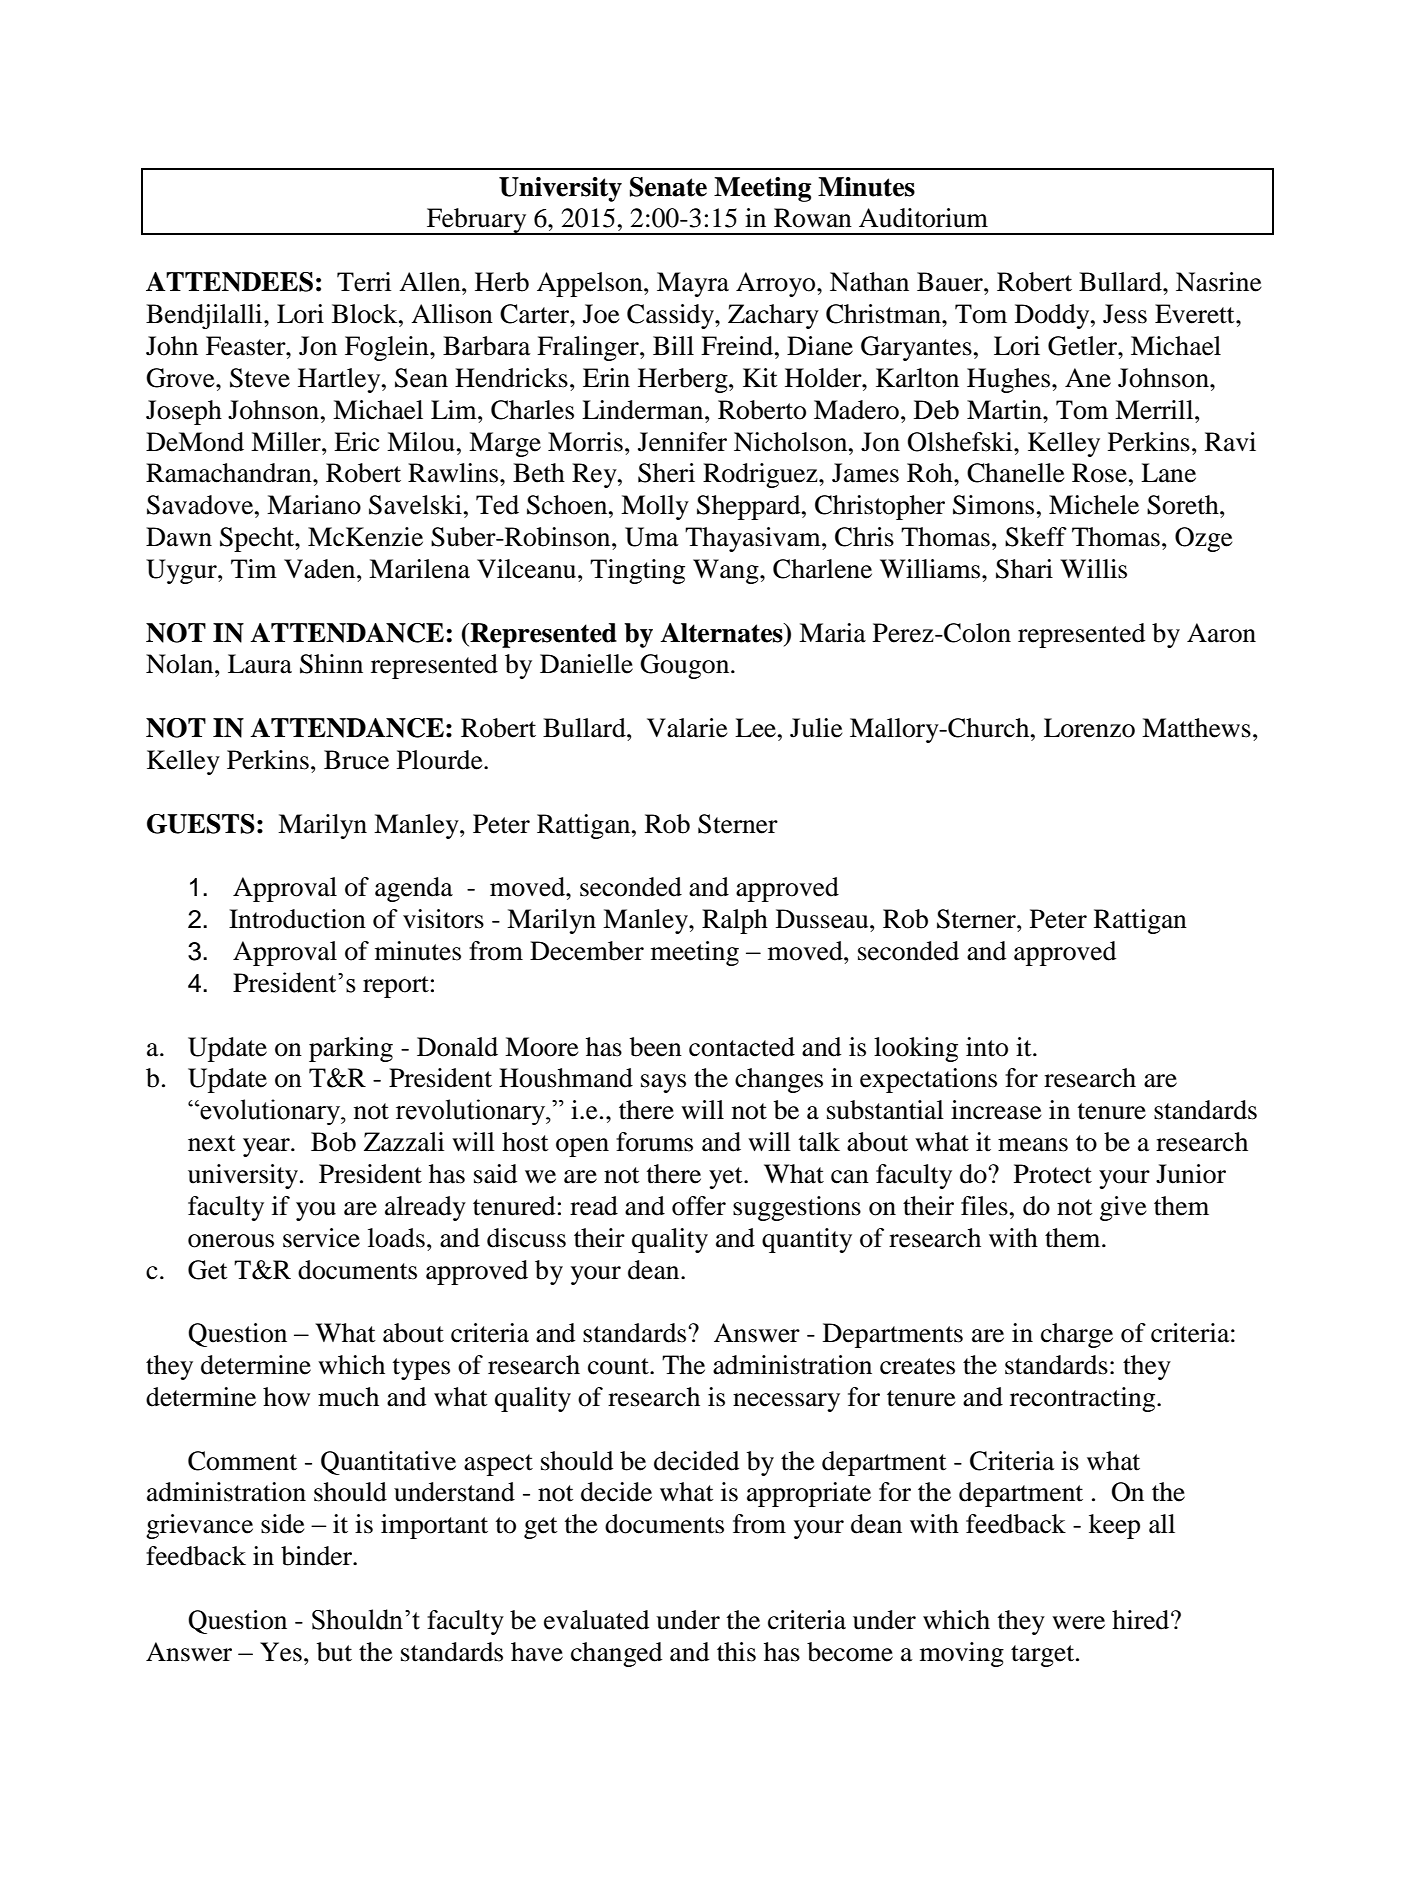  What do you see at coordinates (668, 187) in the page?
I see `Senate` at bounding box center [668, 187].
